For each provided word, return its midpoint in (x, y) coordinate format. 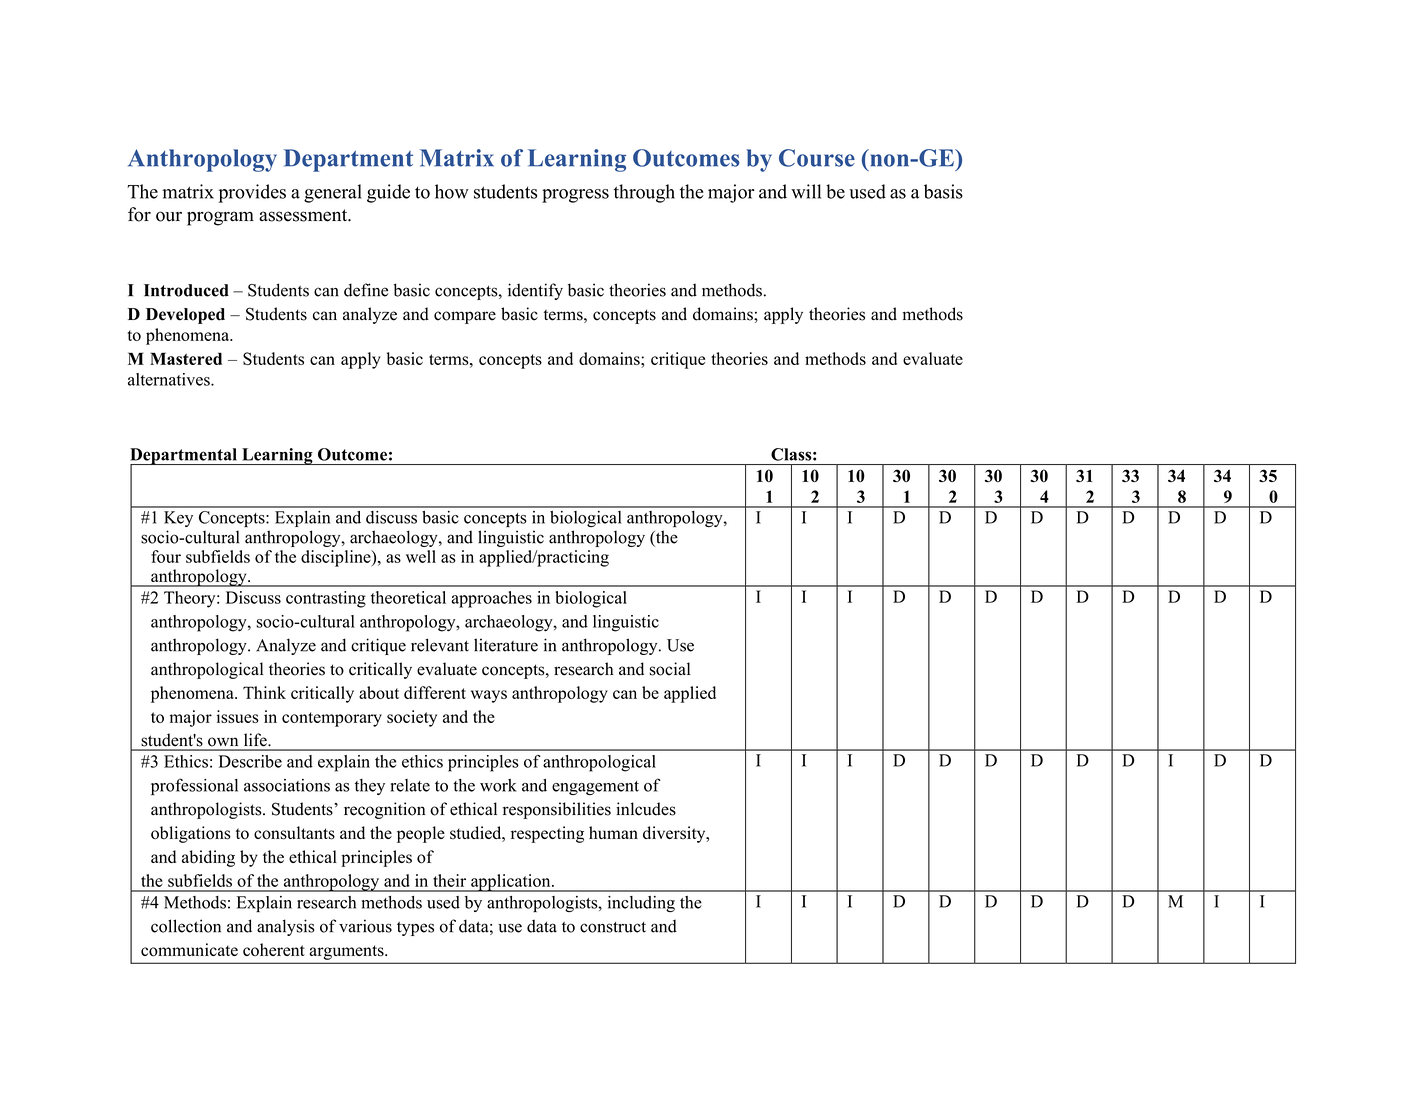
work (498, 785)
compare (465, 317)
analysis (285, 927)
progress (575, 196)
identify (535, 291)
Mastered (186, 358)
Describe (250, 761)
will (806, 191)
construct (613, 927)
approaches (491, 599)
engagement (595, 788)
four (166, 556)
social (669, 669)
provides (252, 193)
